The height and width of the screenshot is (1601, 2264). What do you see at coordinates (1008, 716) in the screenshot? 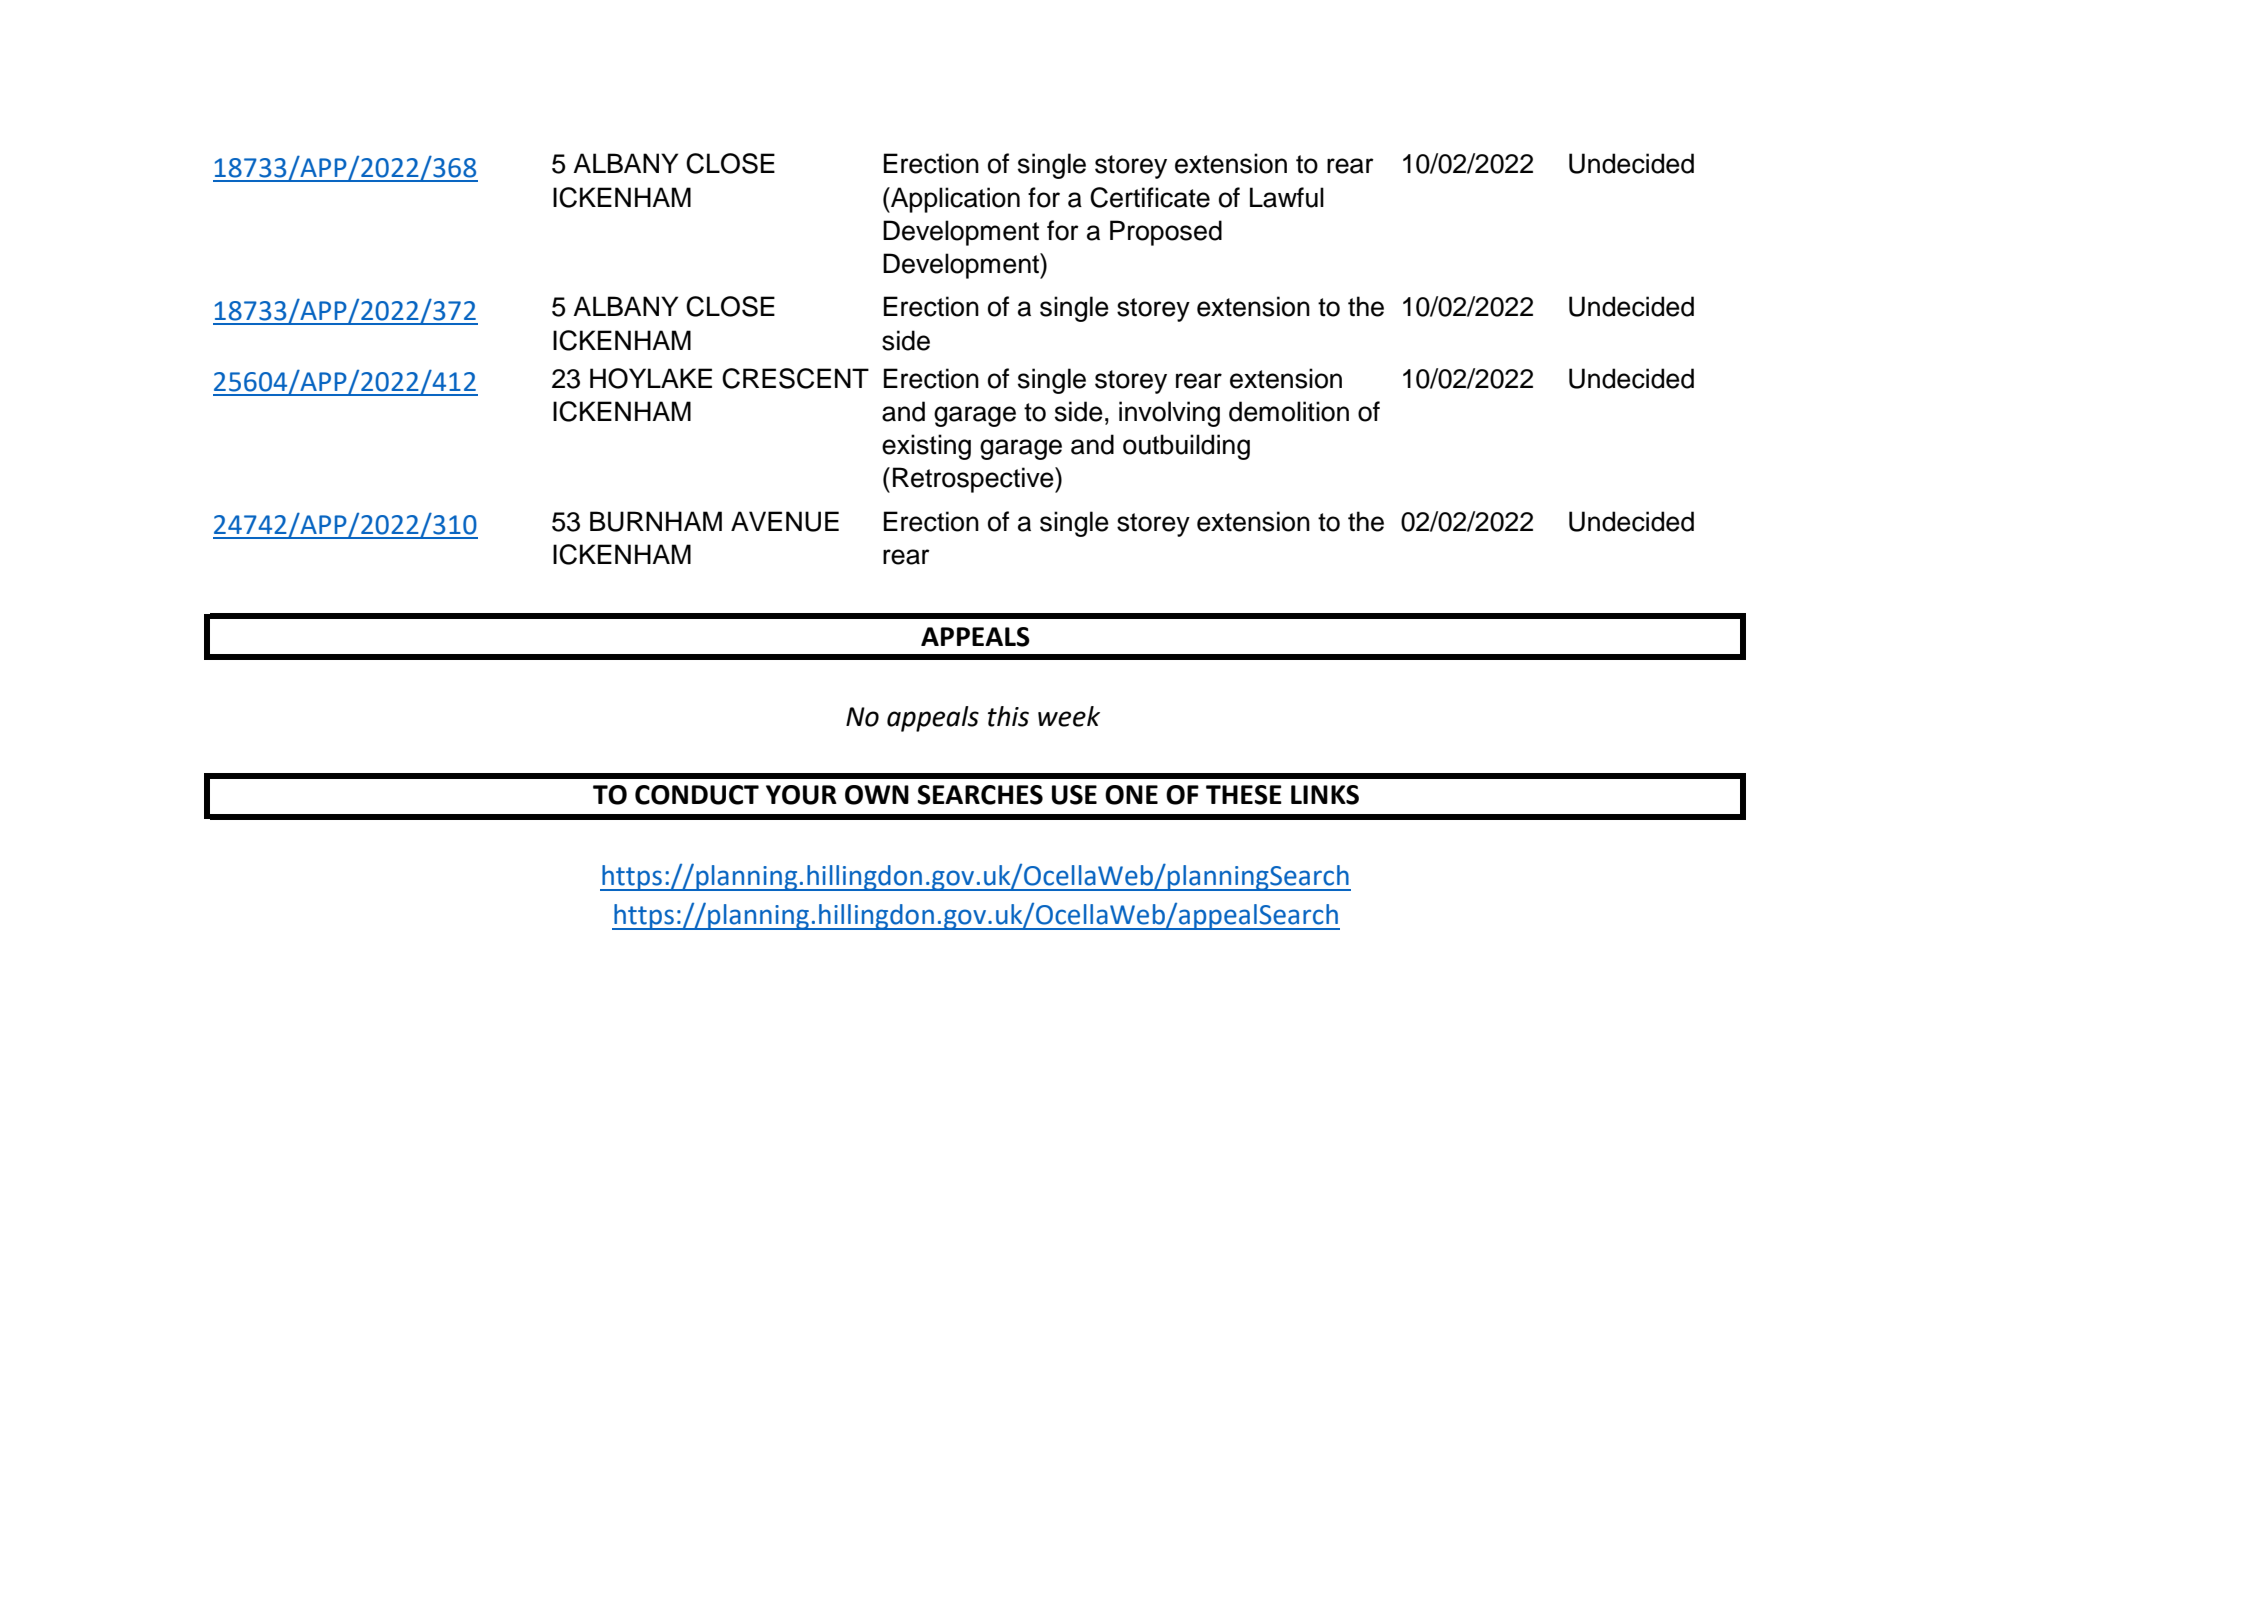
I see `this` at bounding box center [1008, 716].
